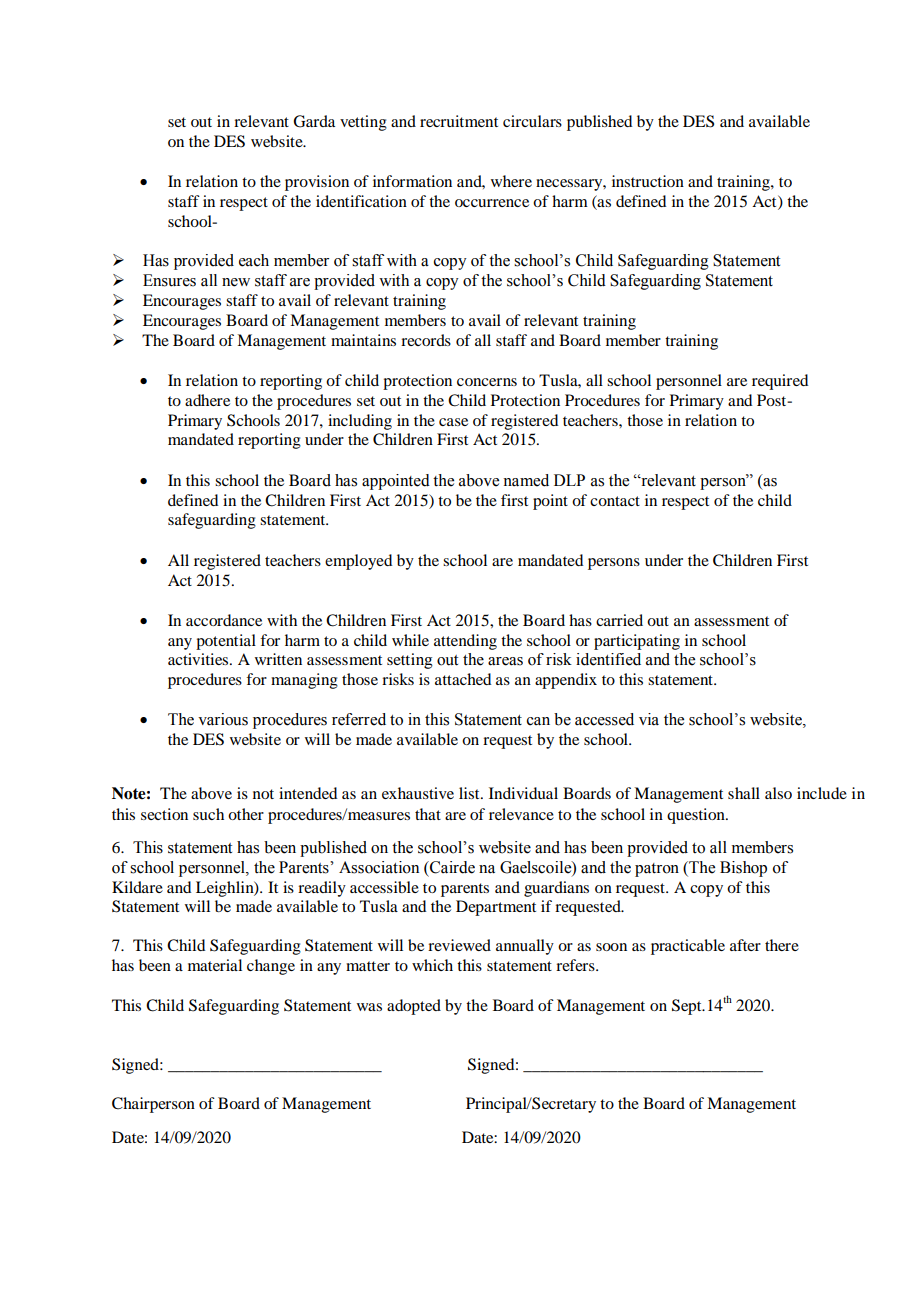  Describe the element at coordinates (648, 181) in the screenshot. I see `instruction` at that location.
